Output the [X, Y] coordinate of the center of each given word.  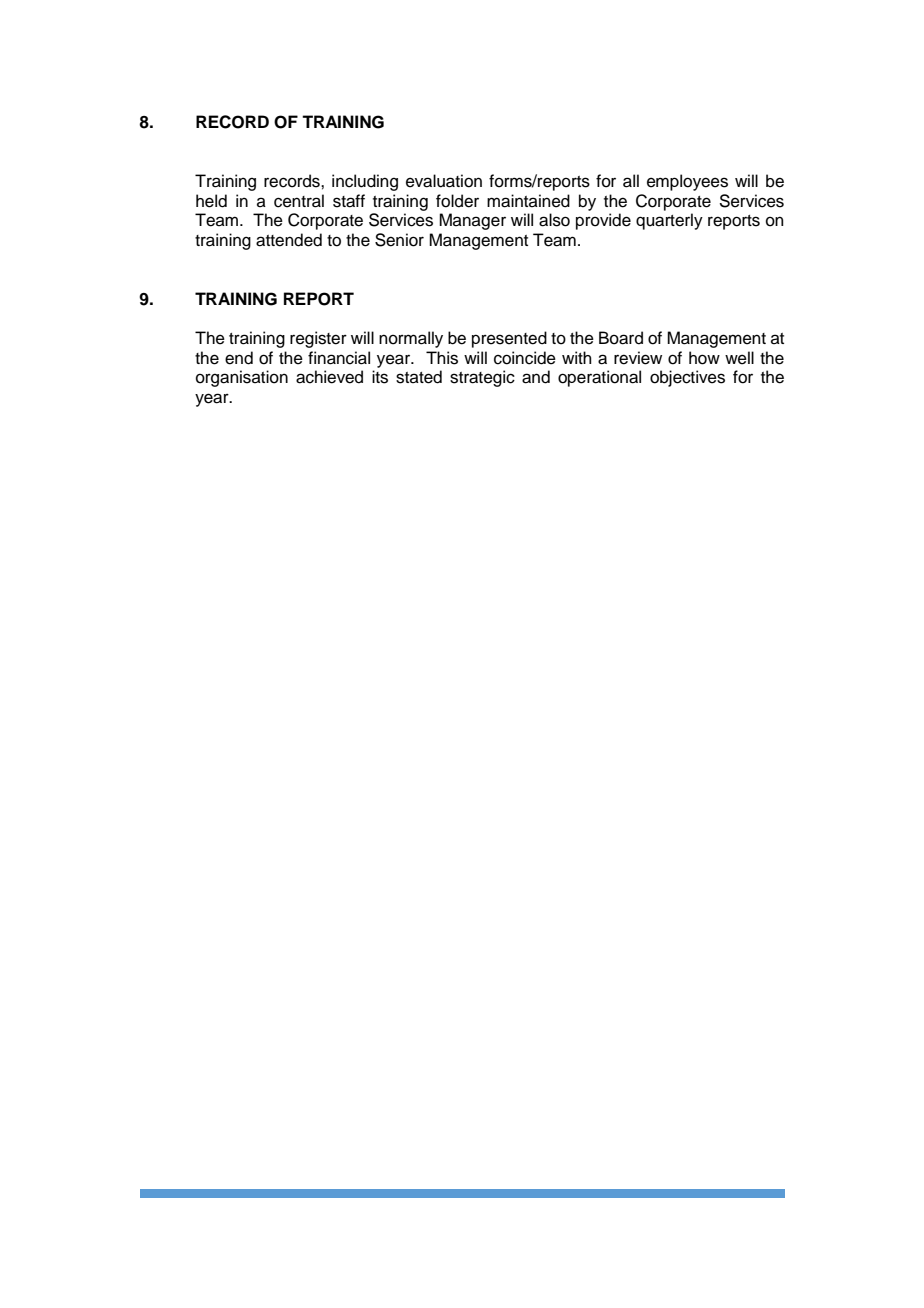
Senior [399, 240]
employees [687, 182]
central [299, 201]
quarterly [669, 221]
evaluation [444, 181]
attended [289, 240]
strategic [482, 378]
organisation [242, 378]
